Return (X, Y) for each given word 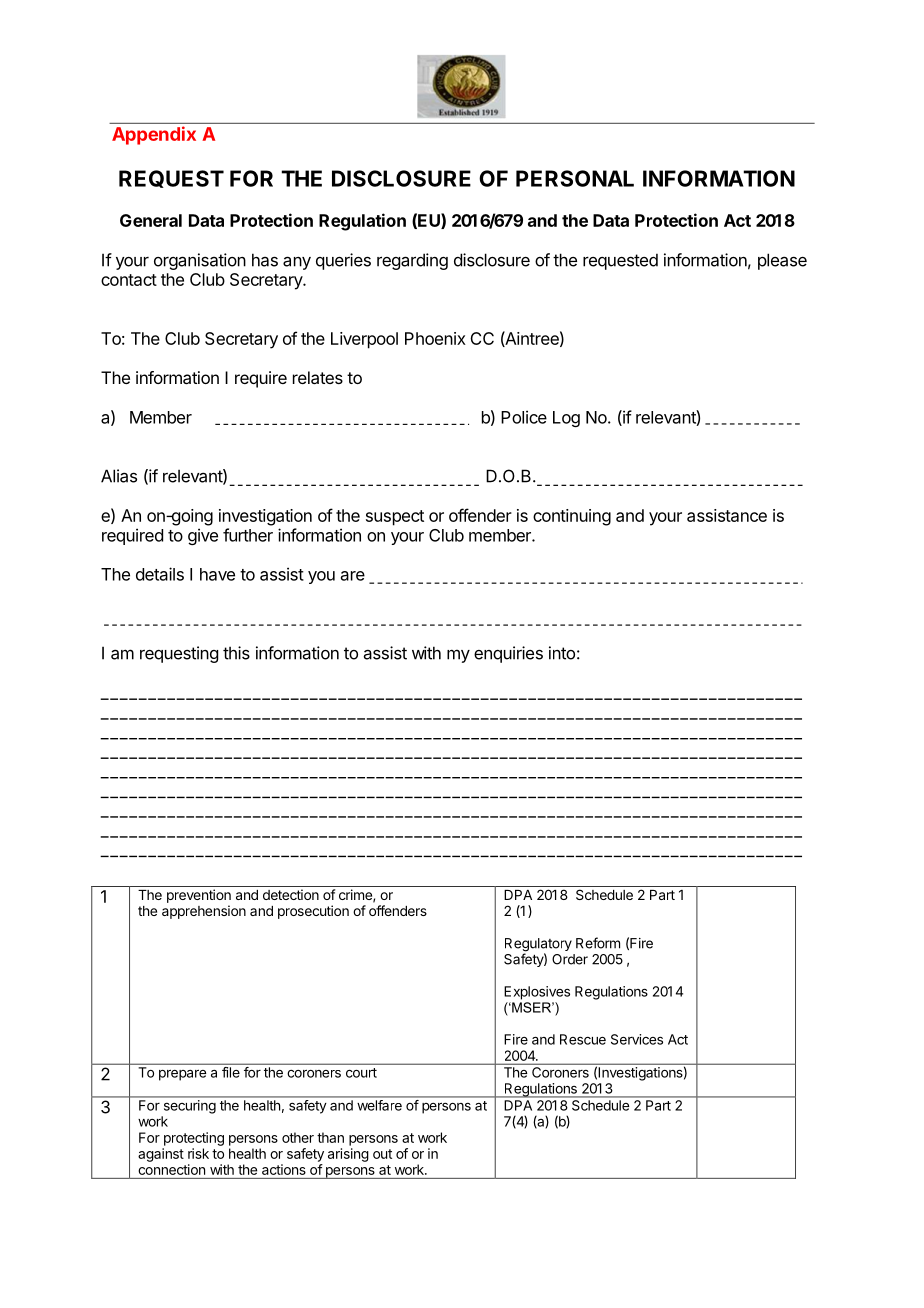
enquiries (508, 654)
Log (566, 419)
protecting (194, 1139)
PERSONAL (575, 178)
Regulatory (538, 946)
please (782, 261)
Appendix (154, 135)
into (562, 653)
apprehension (204, 912)
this (236, 653)
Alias (119, 476)
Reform (598, 943)
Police (524, 417)
